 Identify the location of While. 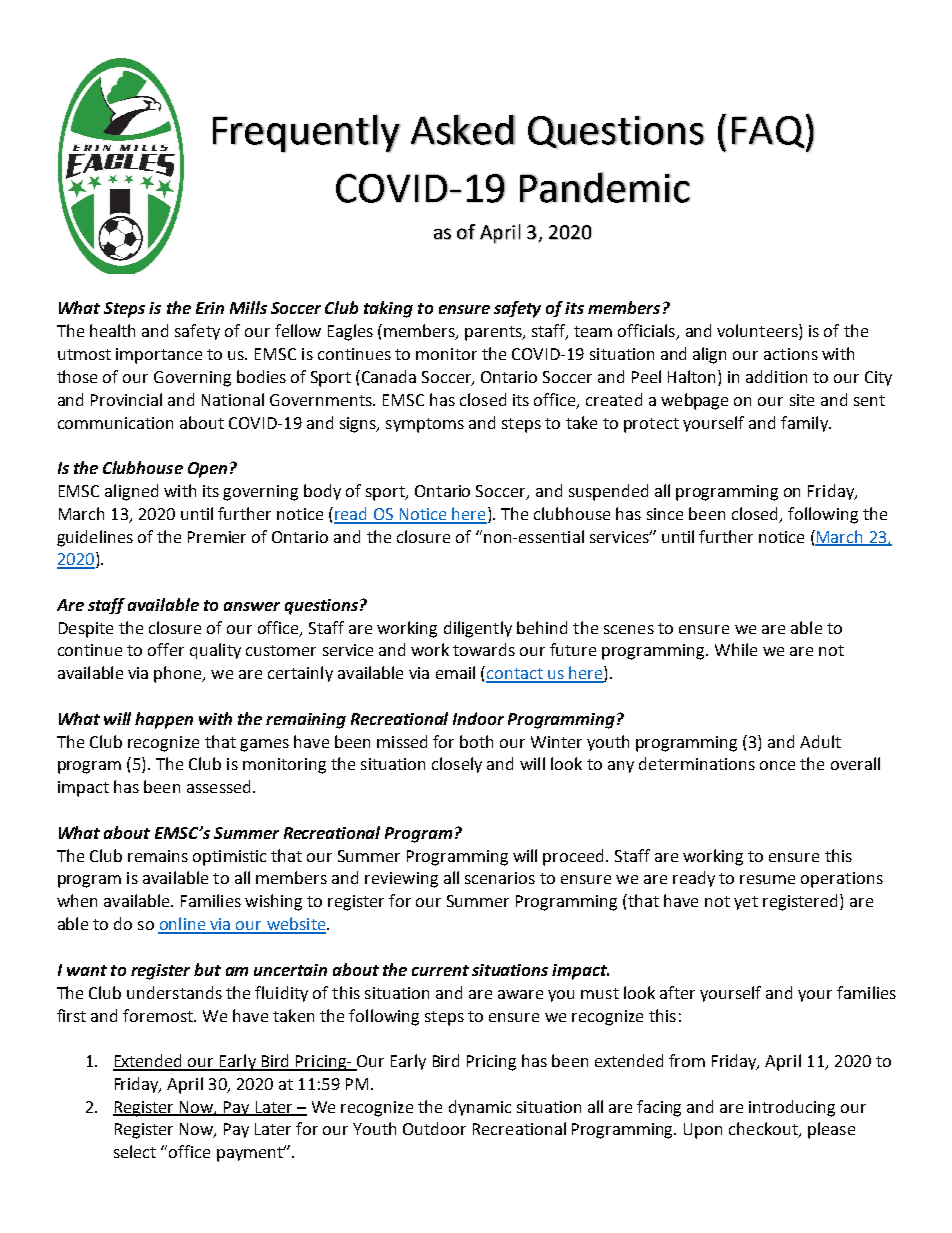
(736, 649).
